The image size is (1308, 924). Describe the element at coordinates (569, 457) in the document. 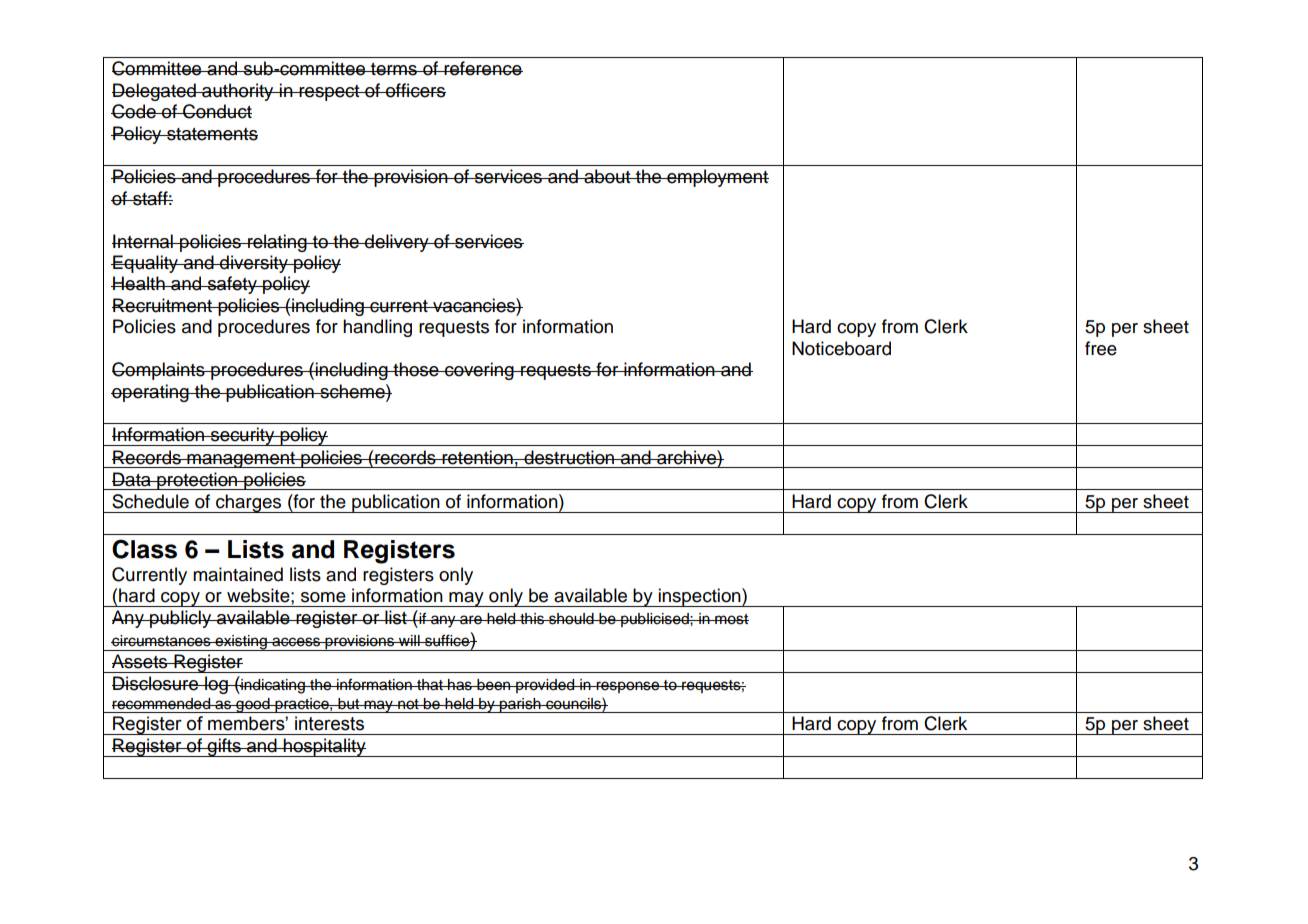

I see `destruction` at that location.
